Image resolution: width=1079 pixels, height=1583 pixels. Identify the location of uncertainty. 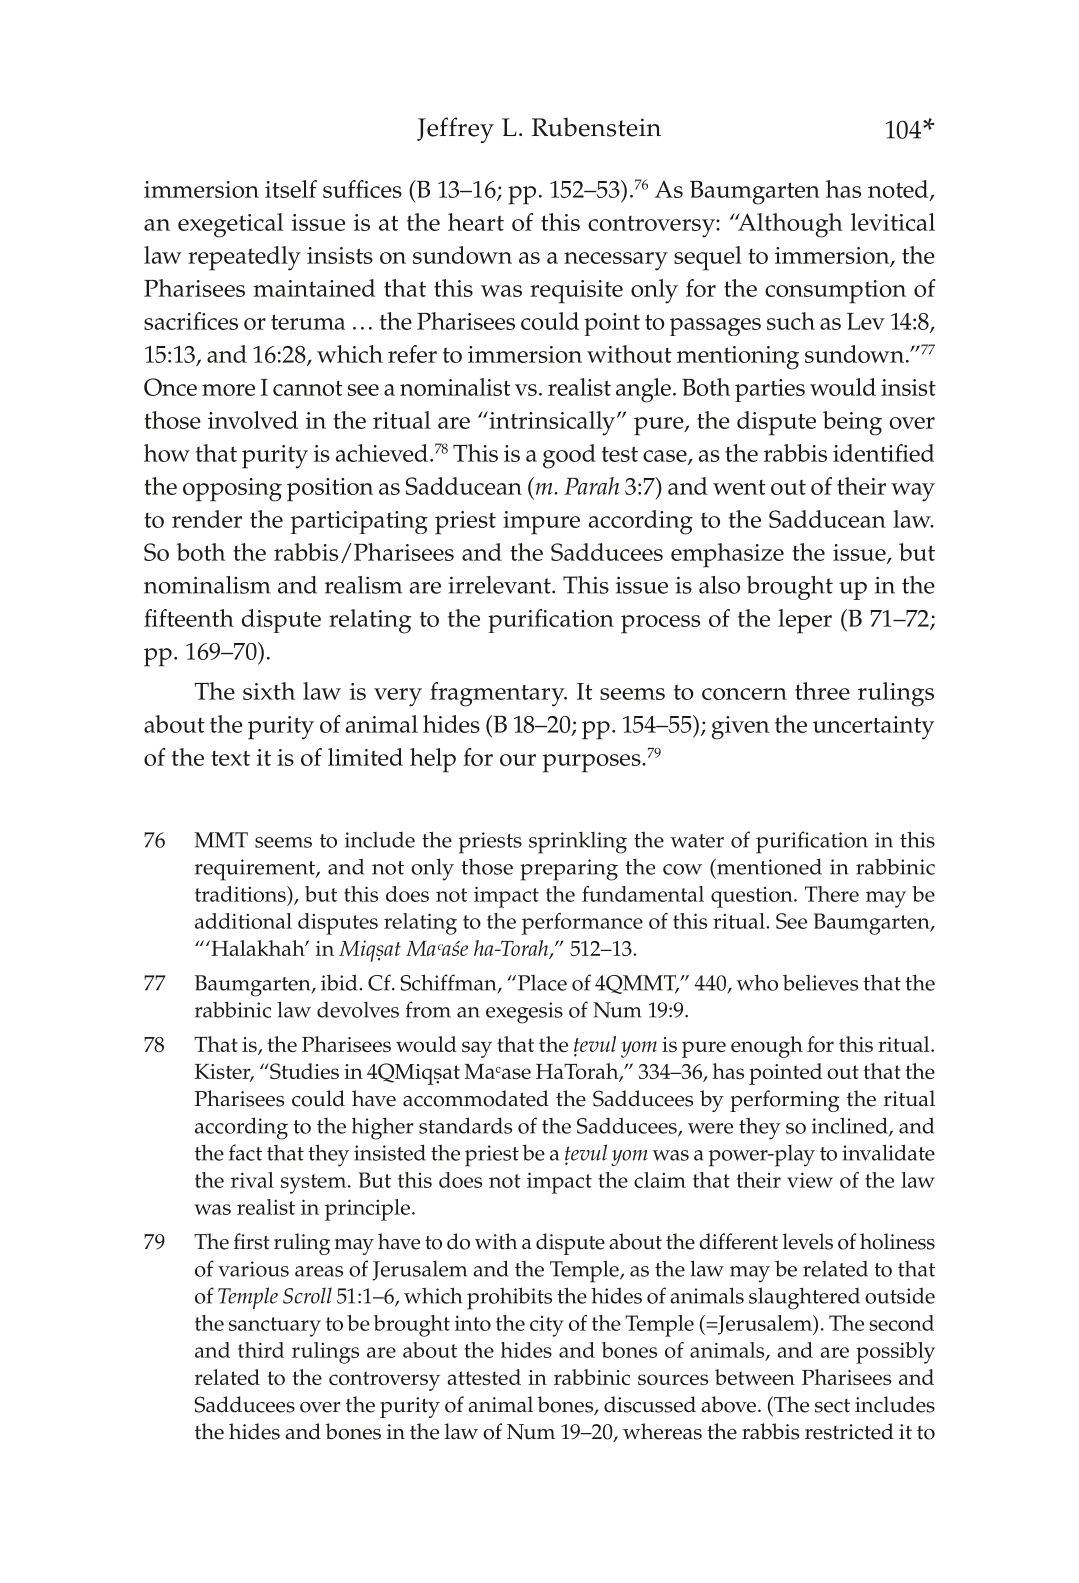
(873, 728).
